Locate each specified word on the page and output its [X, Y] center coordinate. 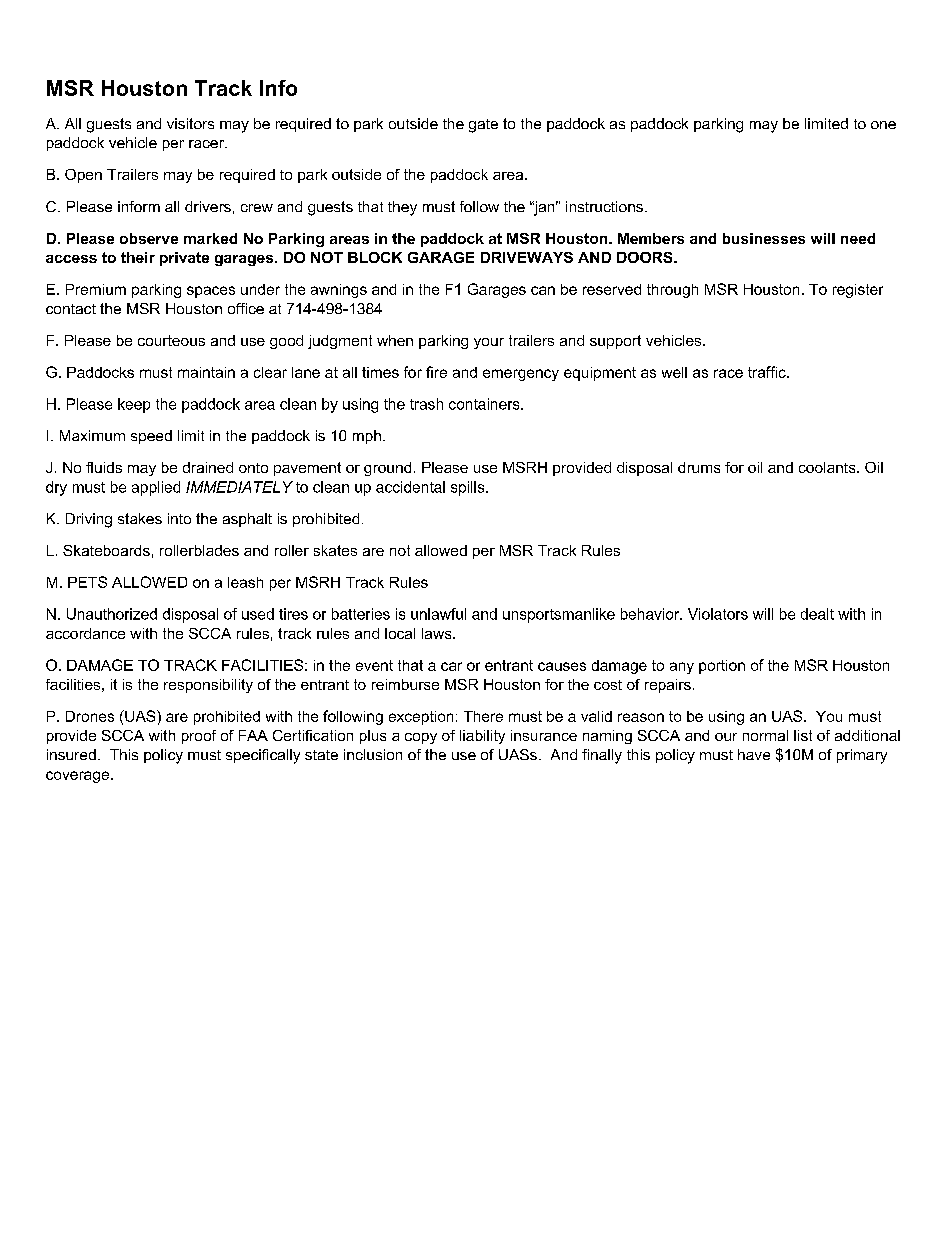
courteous [171, 340]
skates [335, 550]
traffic [768, 372]
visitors [190, 123]
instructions [606, 206]
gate [483, 126]
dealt [817, 614]
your [489, 343]
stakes [140, 518]
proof [199, 737]
